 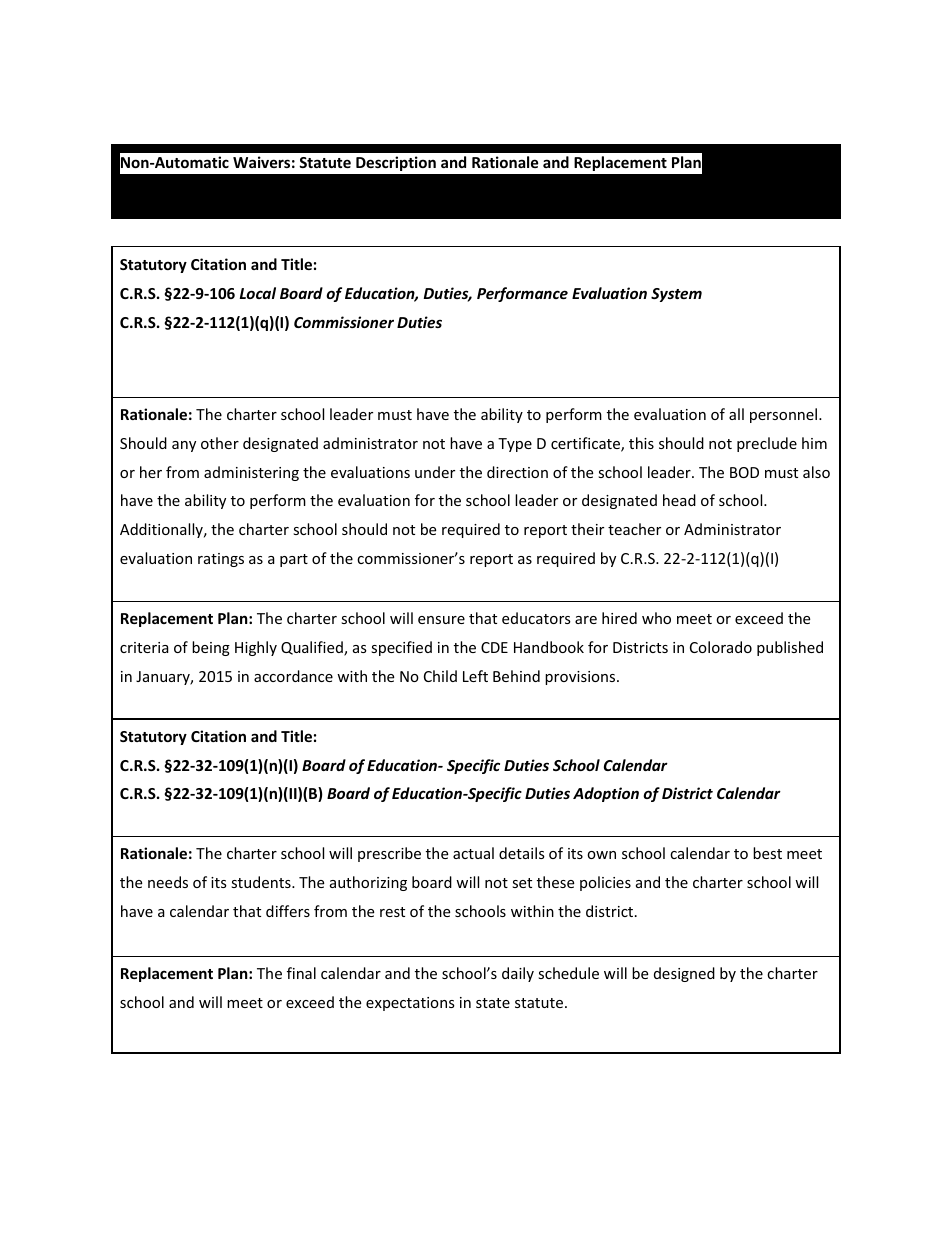 I want to click on final, so click(x=301, y=973).
